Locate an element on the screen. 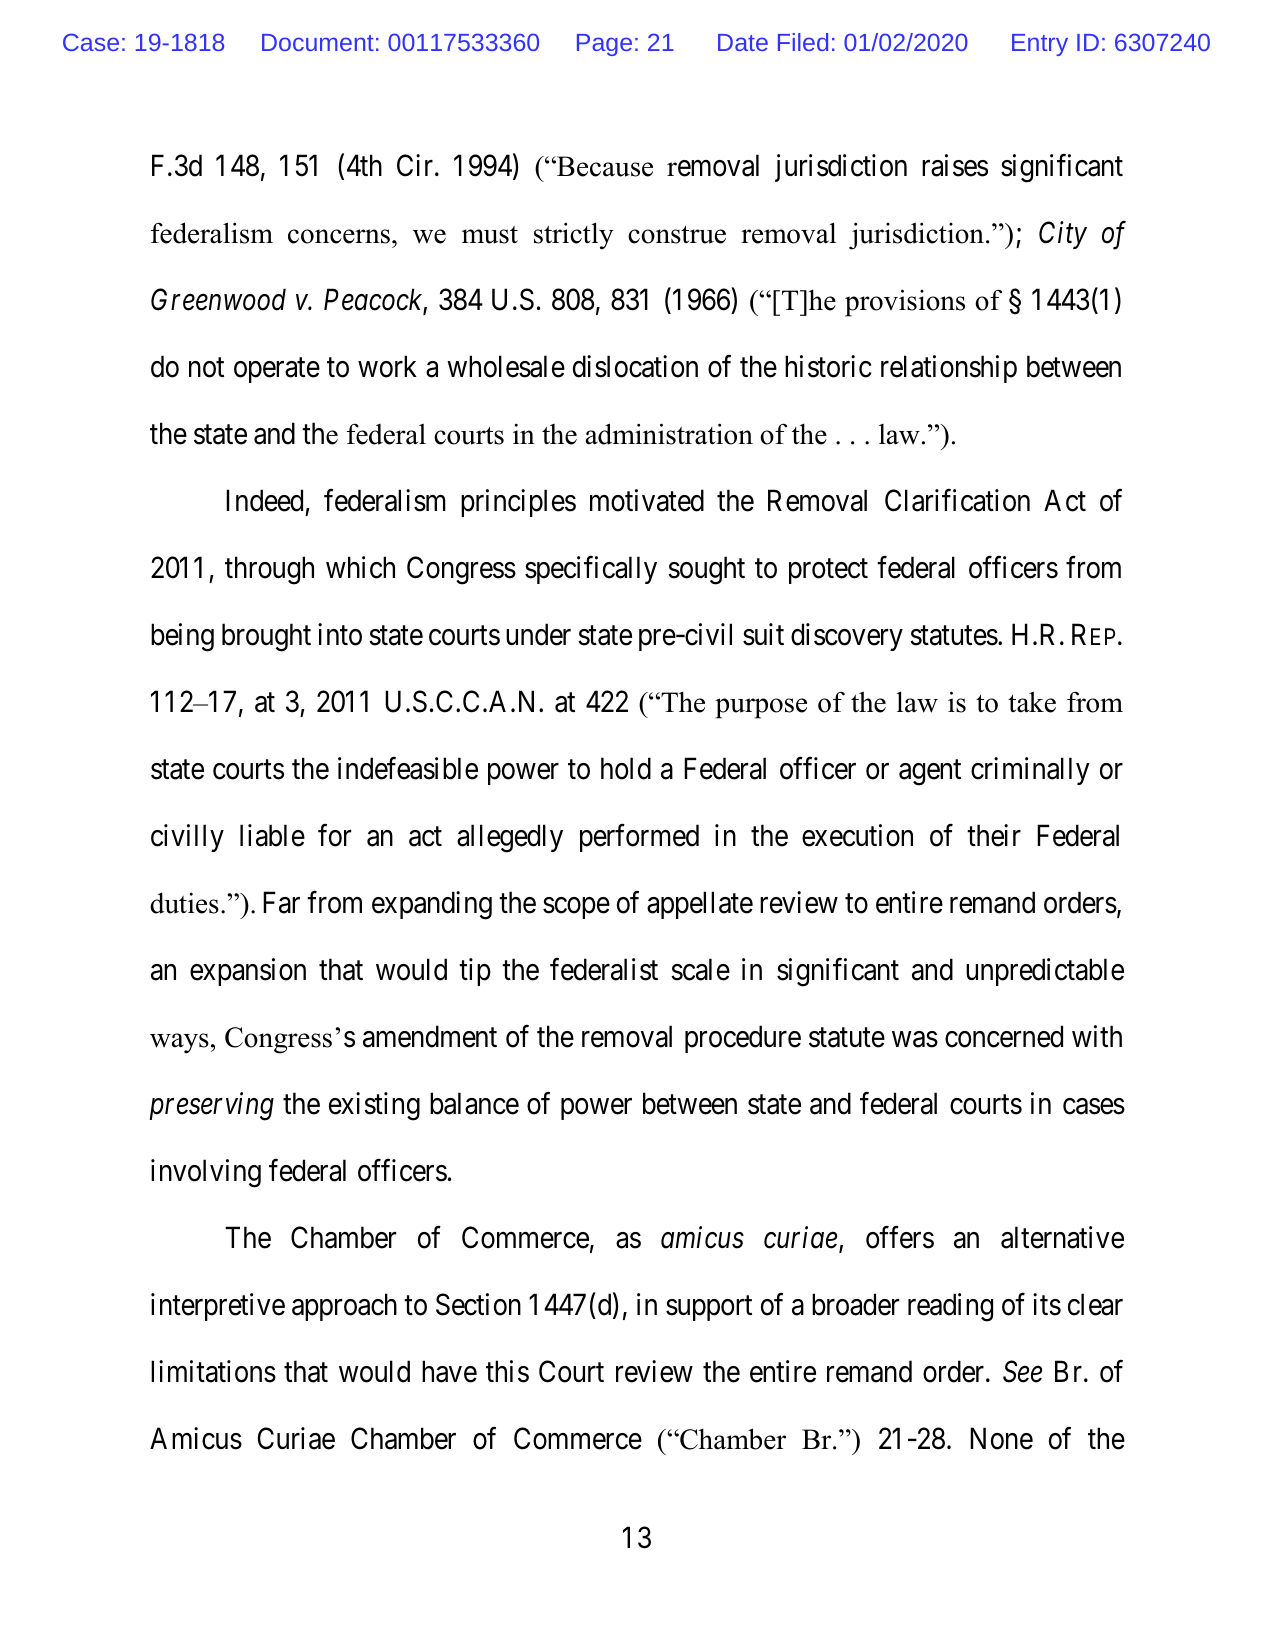  limitations is located at coordinates (213, 1371).
